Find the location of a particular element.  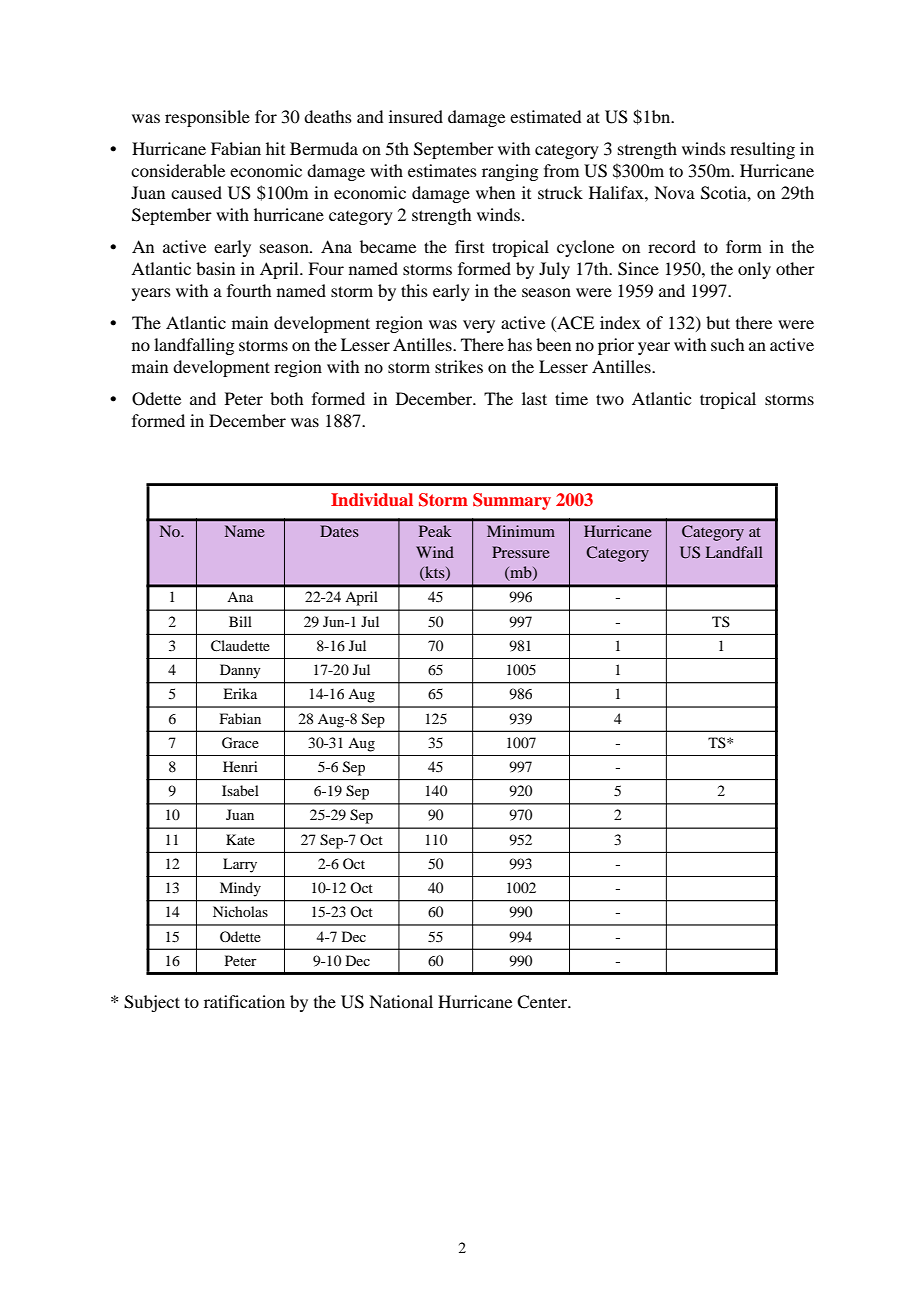

ratification is located at coordinates (244, 1001).
